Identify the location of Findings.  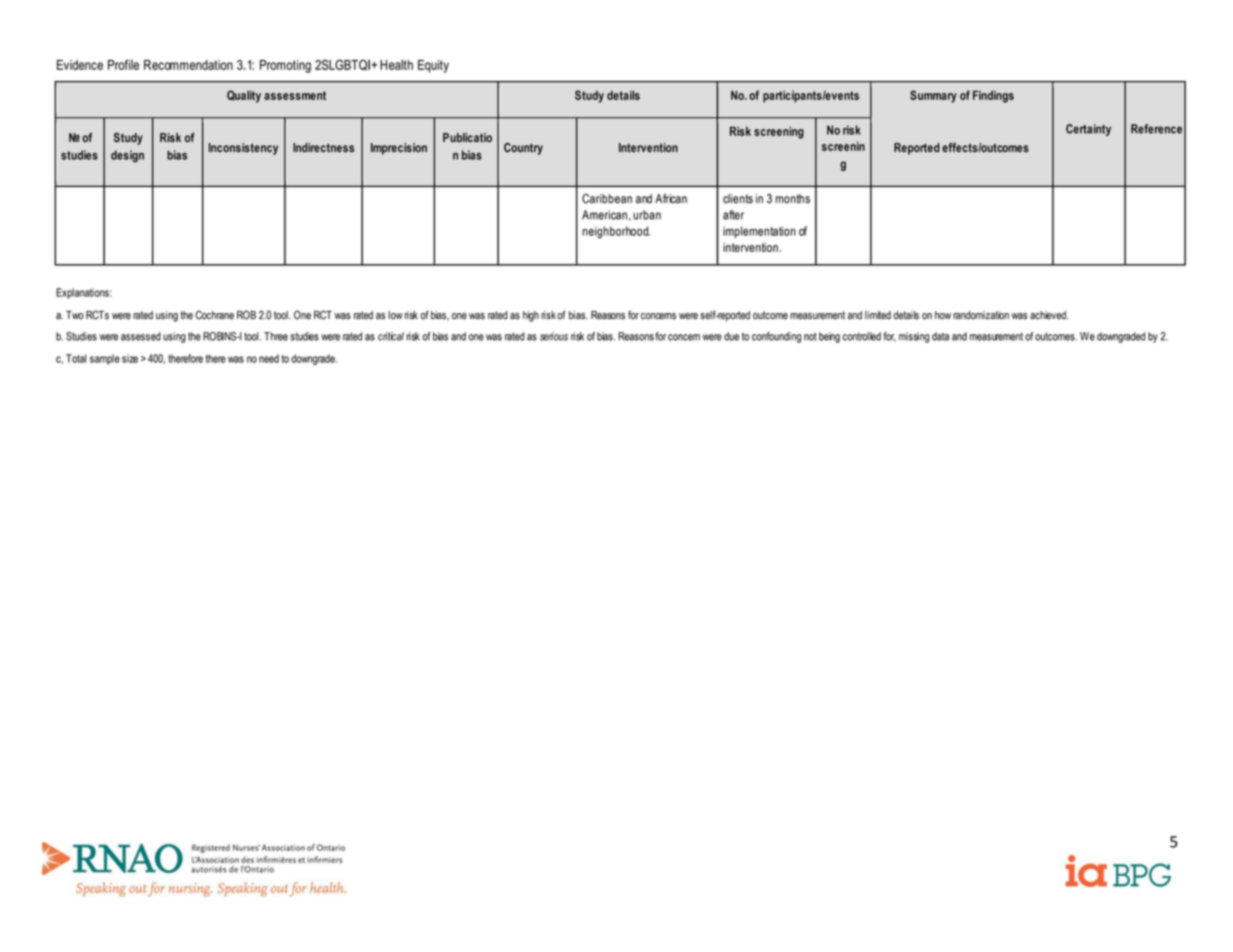
(993, 96).
